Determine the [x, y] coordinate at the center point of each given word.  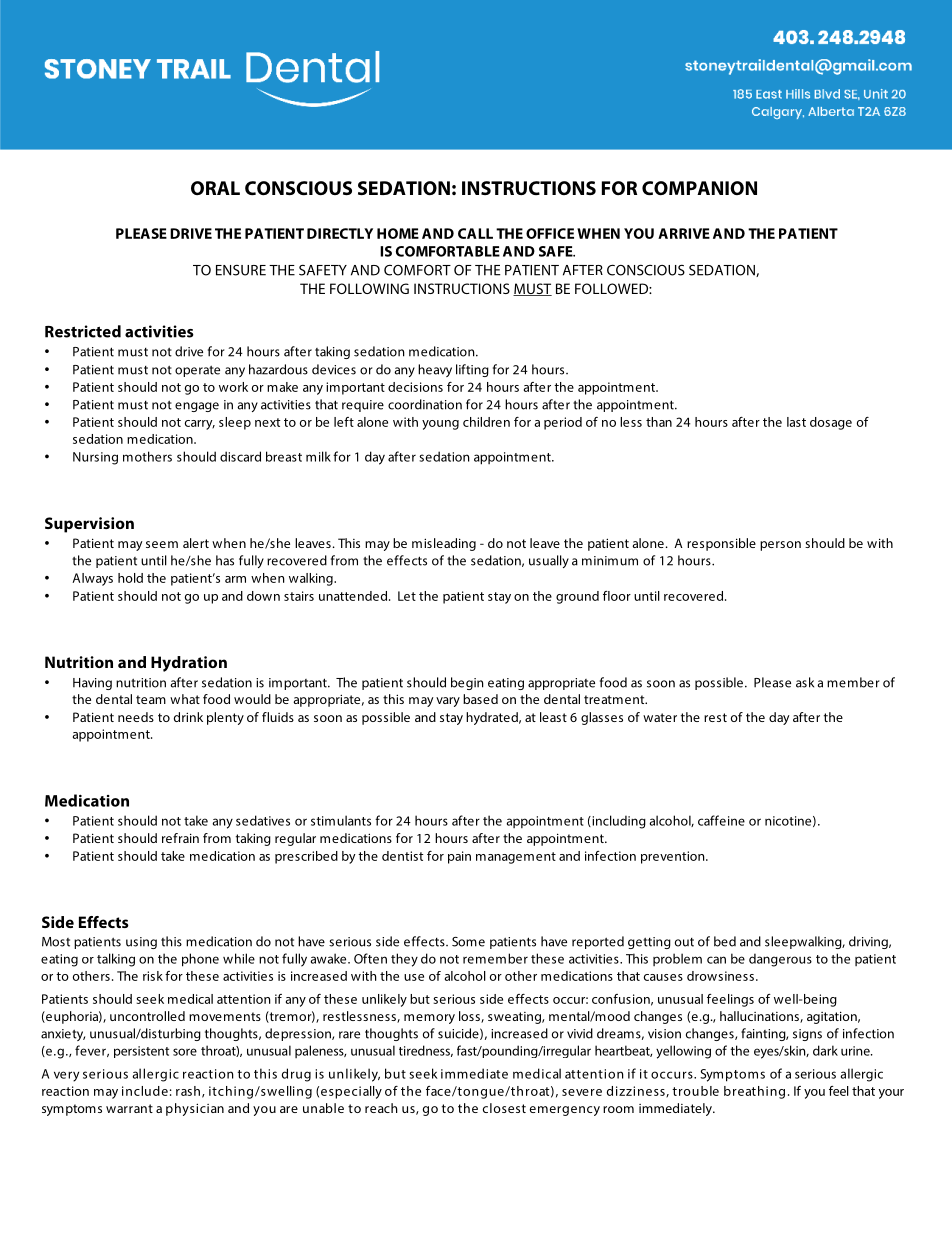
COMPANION [699, 188]
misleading [444, 544]
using [141, 943]
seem [162, 544]
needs [136, 717]
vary [448, 702]
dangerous [780, 960]
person [780, 546]
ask [805, 682]
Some [468, 942]
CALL [475, 233]
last [796, 422]
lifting [472, 370]
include [145, 1091]
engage [197, 407]
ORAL [215, 188]
